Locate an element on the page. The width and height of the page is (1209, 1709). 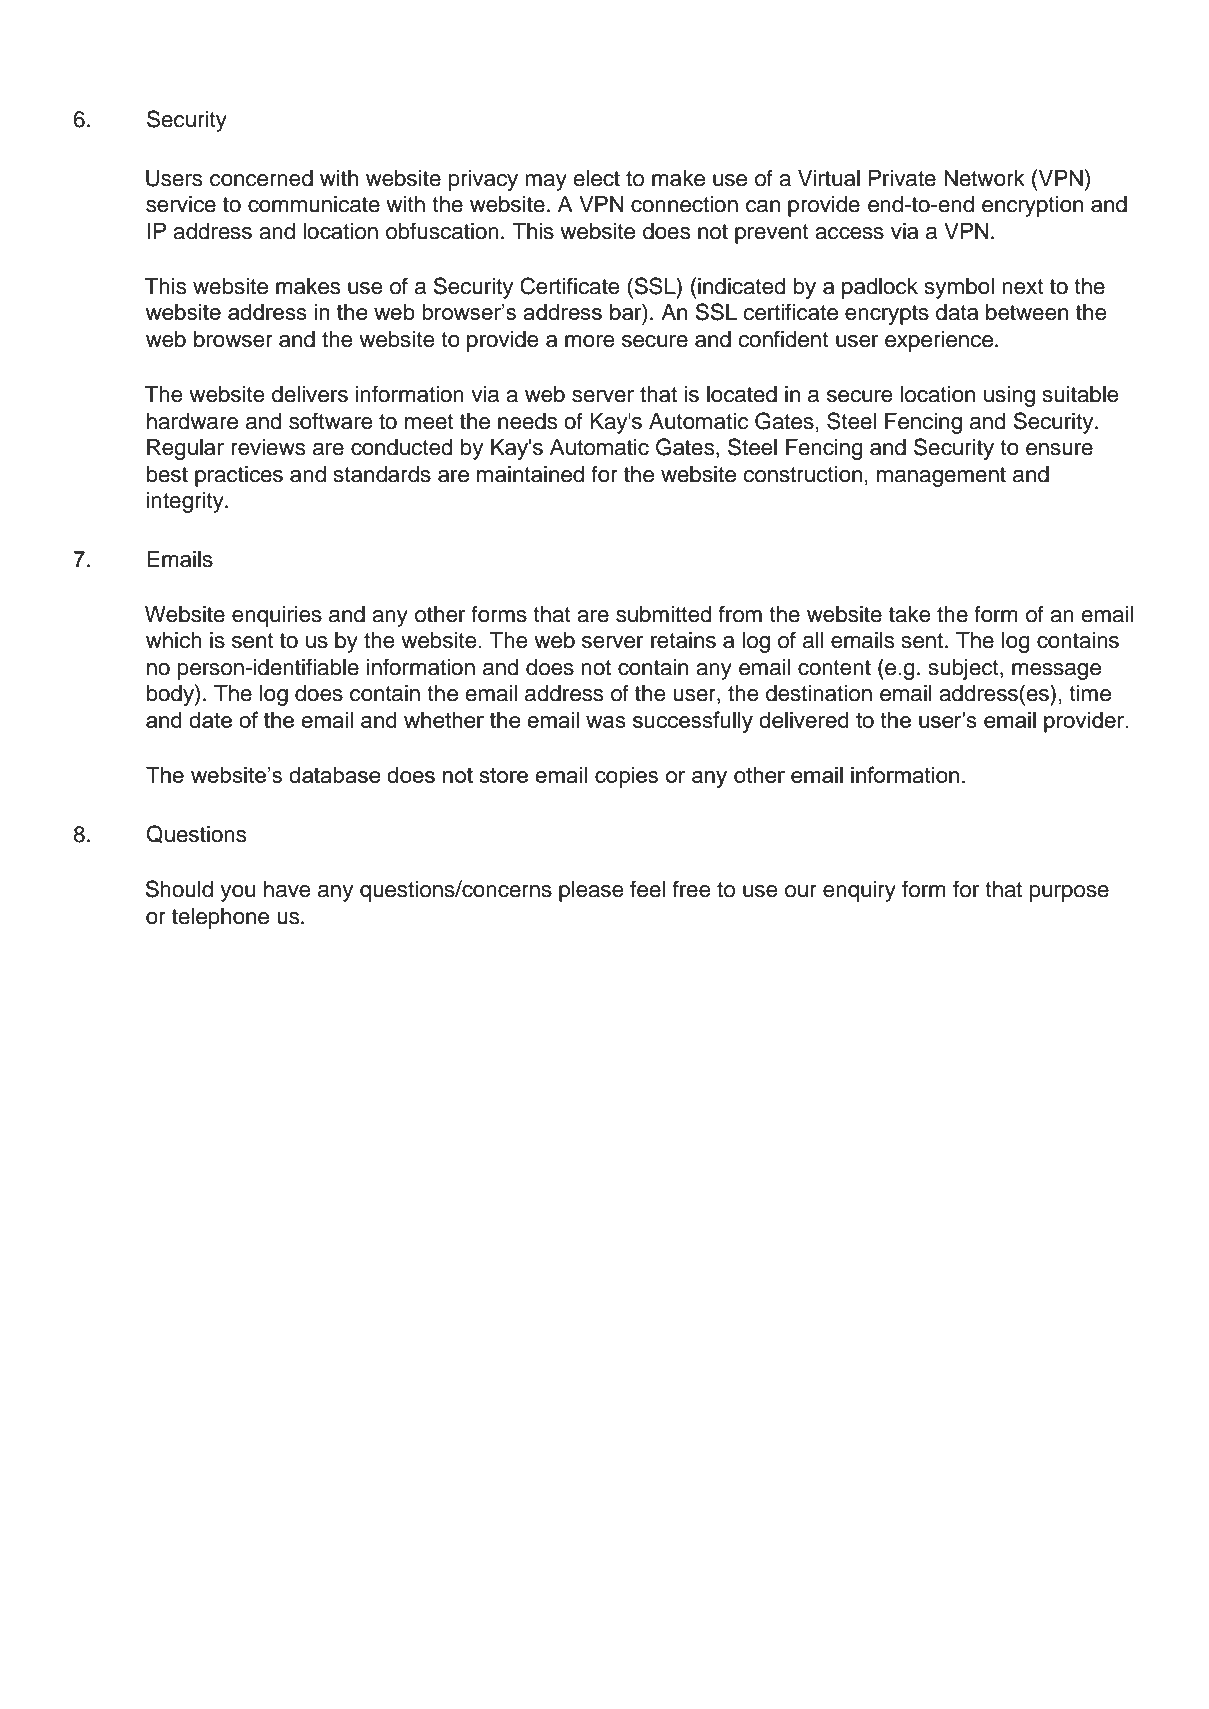
maintained is located at coordinates (530, 474).
